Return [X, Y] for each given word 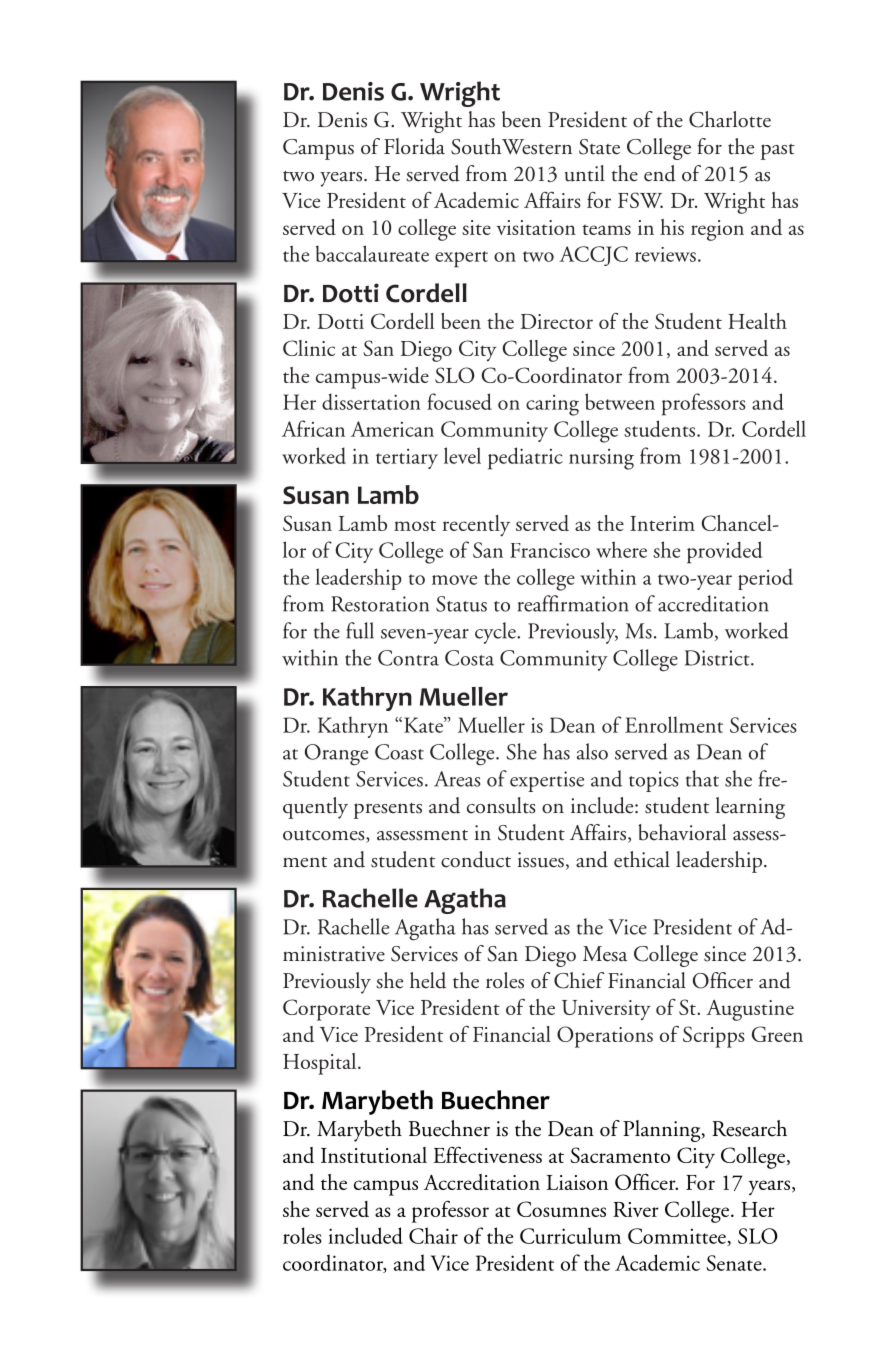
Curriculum [570, 1235]
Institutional [374, 1155]
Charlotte [730, 119]
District [718, 658]
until [585, 173]
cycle [496, 633]
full [360, 630]
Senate [735, 1263]
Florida [414, 146]
